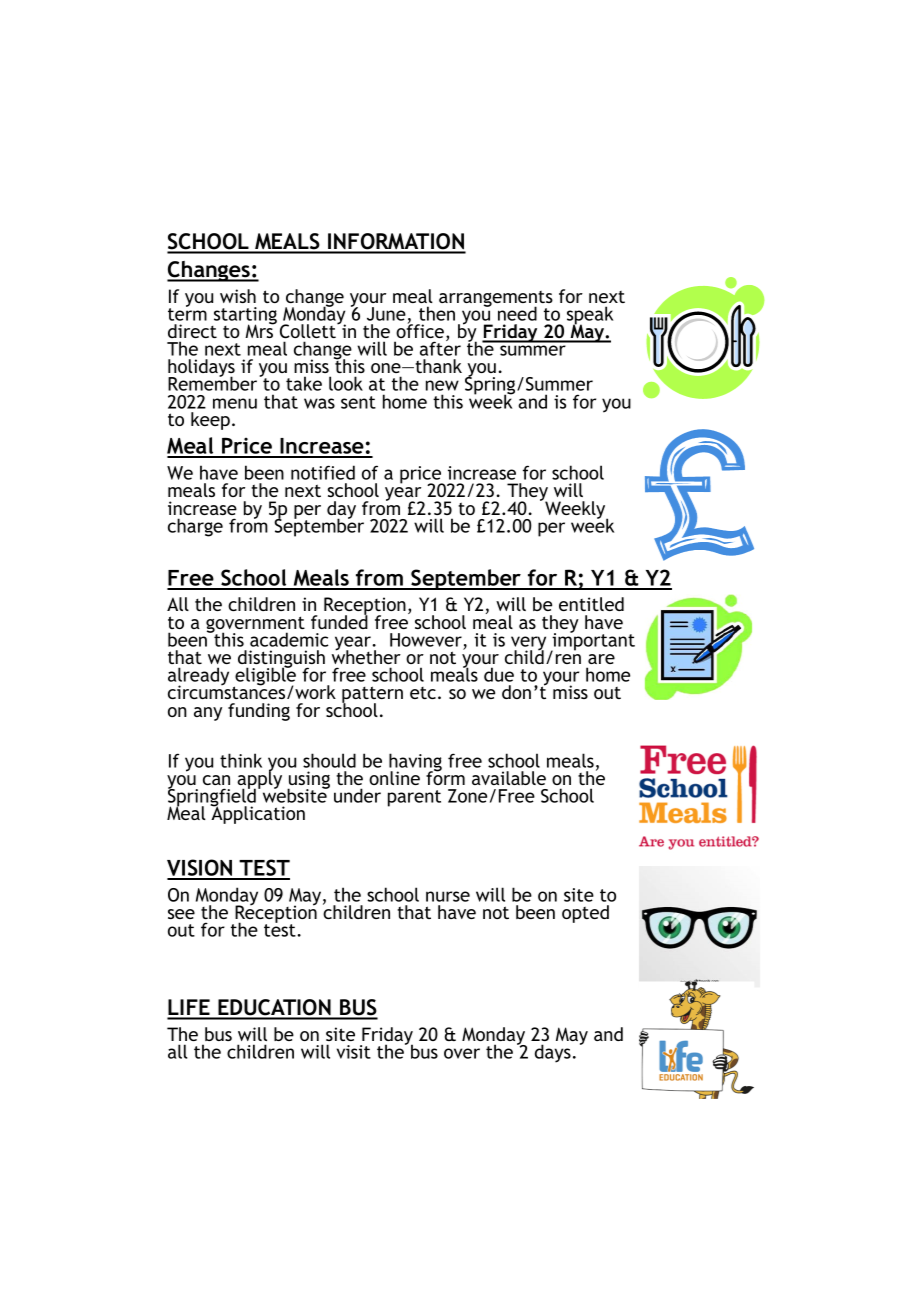  What do you see at coordinates (386, 314) in the screenshot?
I see `June` at bounding box center [386, 314].
